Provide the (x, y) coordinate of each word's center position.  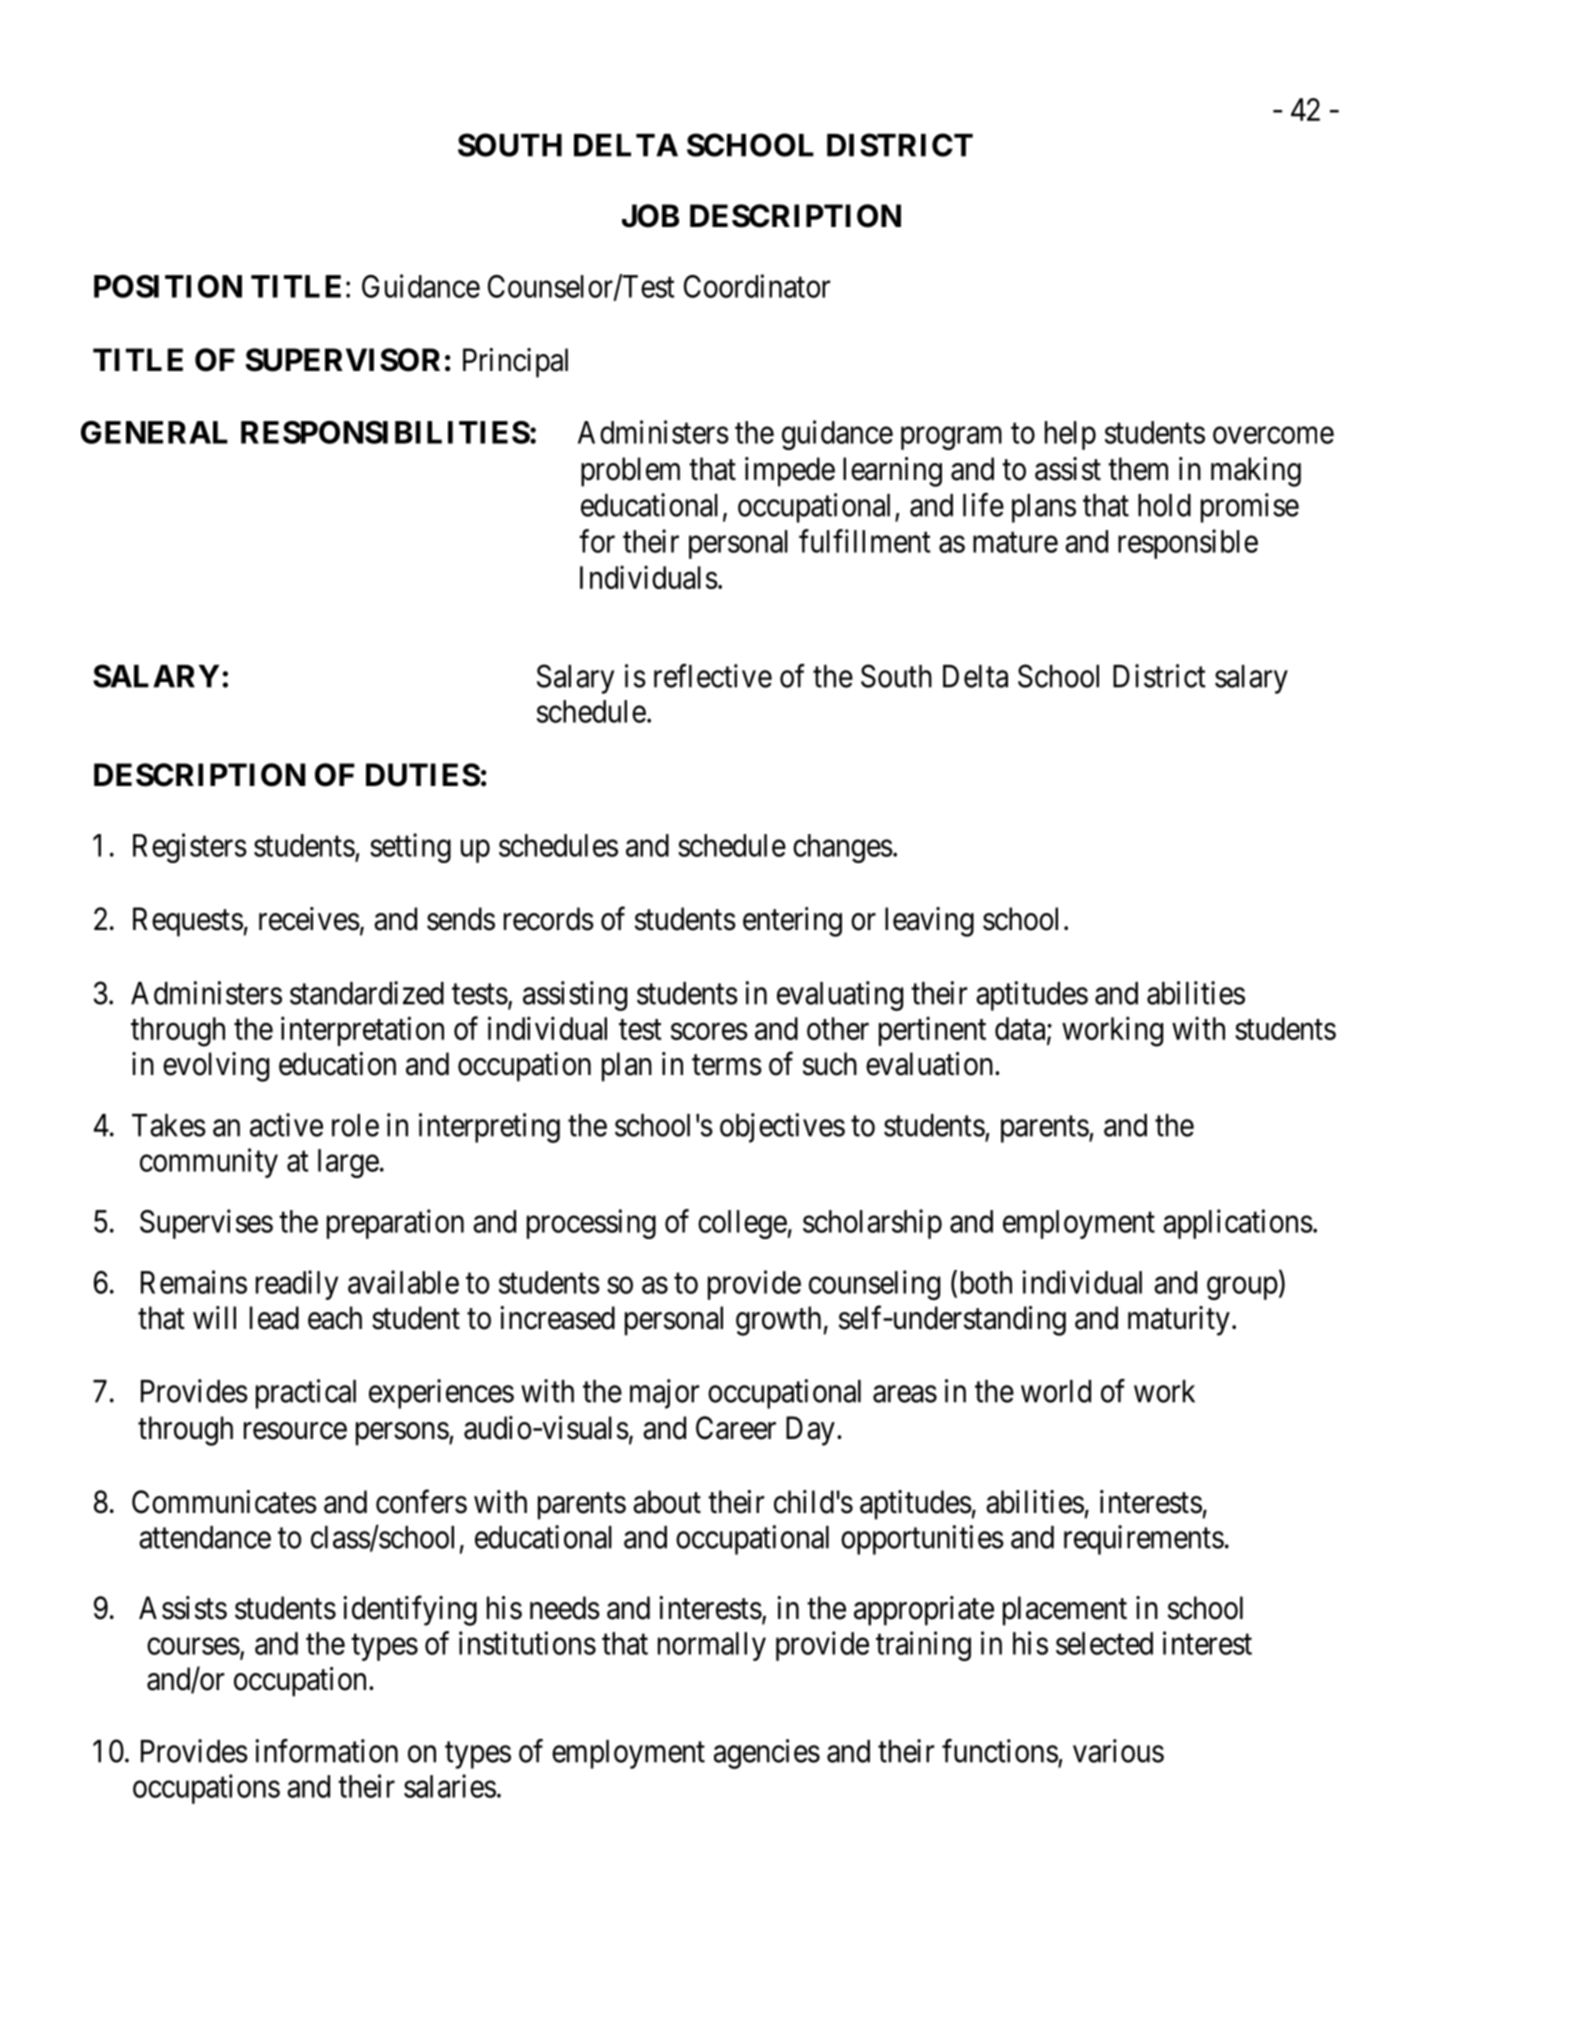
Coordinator (757, 286)
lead (274, 1318)
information (327, 1751)
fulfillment (865, 541)
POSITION (168, 286)
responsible (1188, 544)
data (1021, 1029)
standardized (367, 993)
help (1070, 435)
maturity (1179, 1321)
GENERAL (154, 432)
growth (778, 1321)
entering (792, 922)
